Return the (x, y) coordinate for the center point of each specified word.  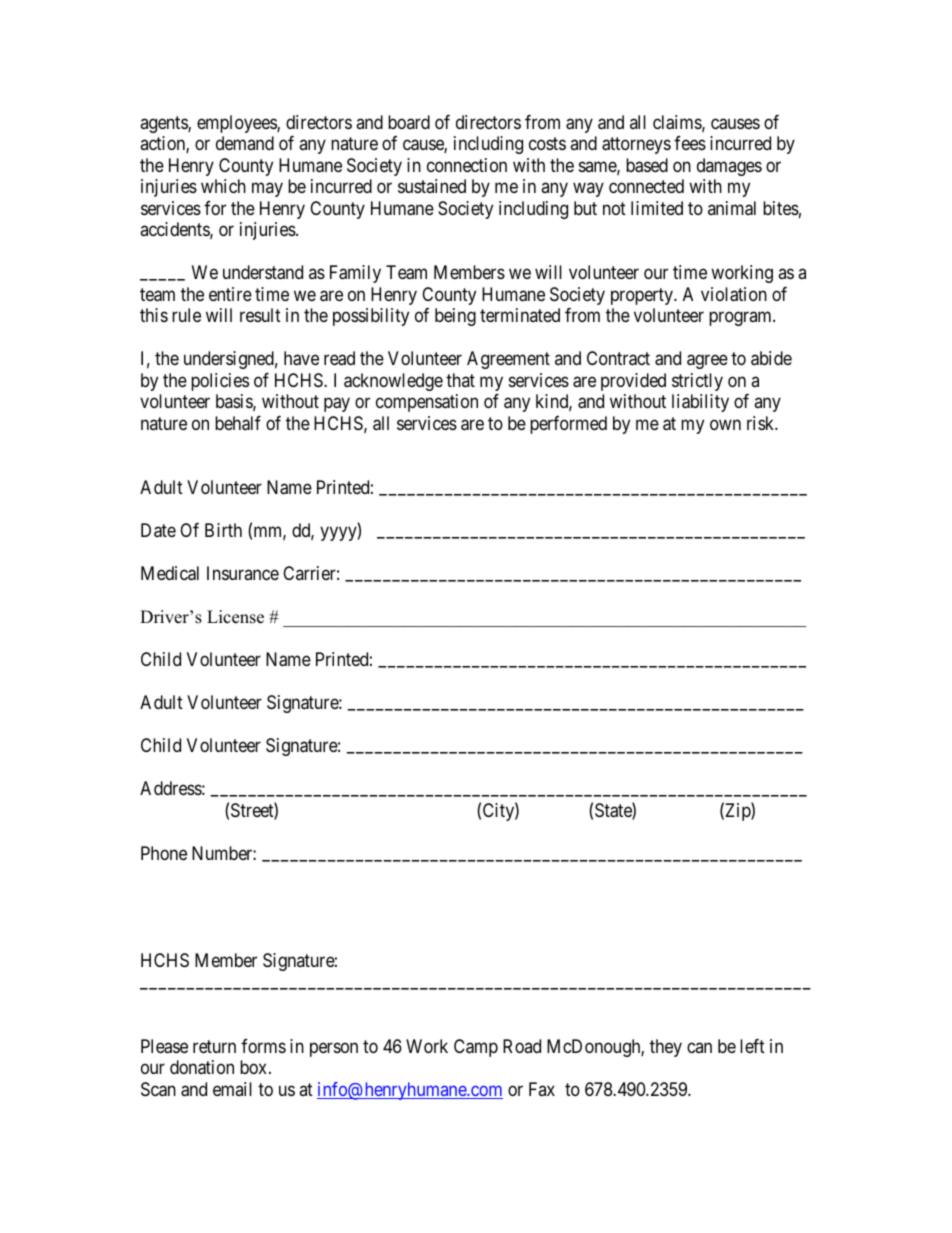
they (666, 1048)
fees (690, 143)
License (235, 617)
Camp (476, 1048)
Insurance (243, 573)
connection (467, 165)
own (725, 424)
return (214, 1046)
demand (245, 143)
